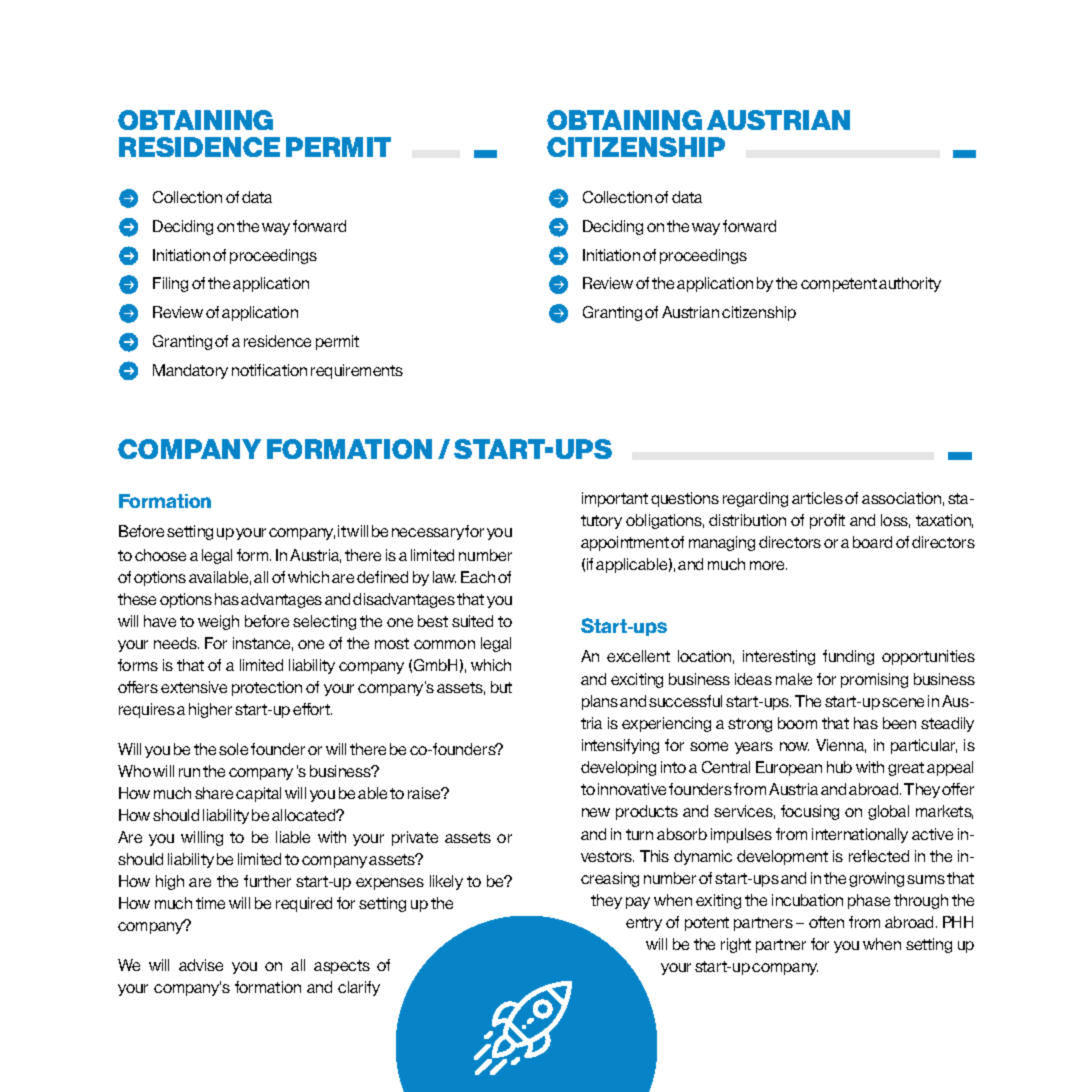 The image size is (1092, 1092). What do you see at coordinates (596, 812) in the page?
I see `new` at bounding box center [596, 812].
